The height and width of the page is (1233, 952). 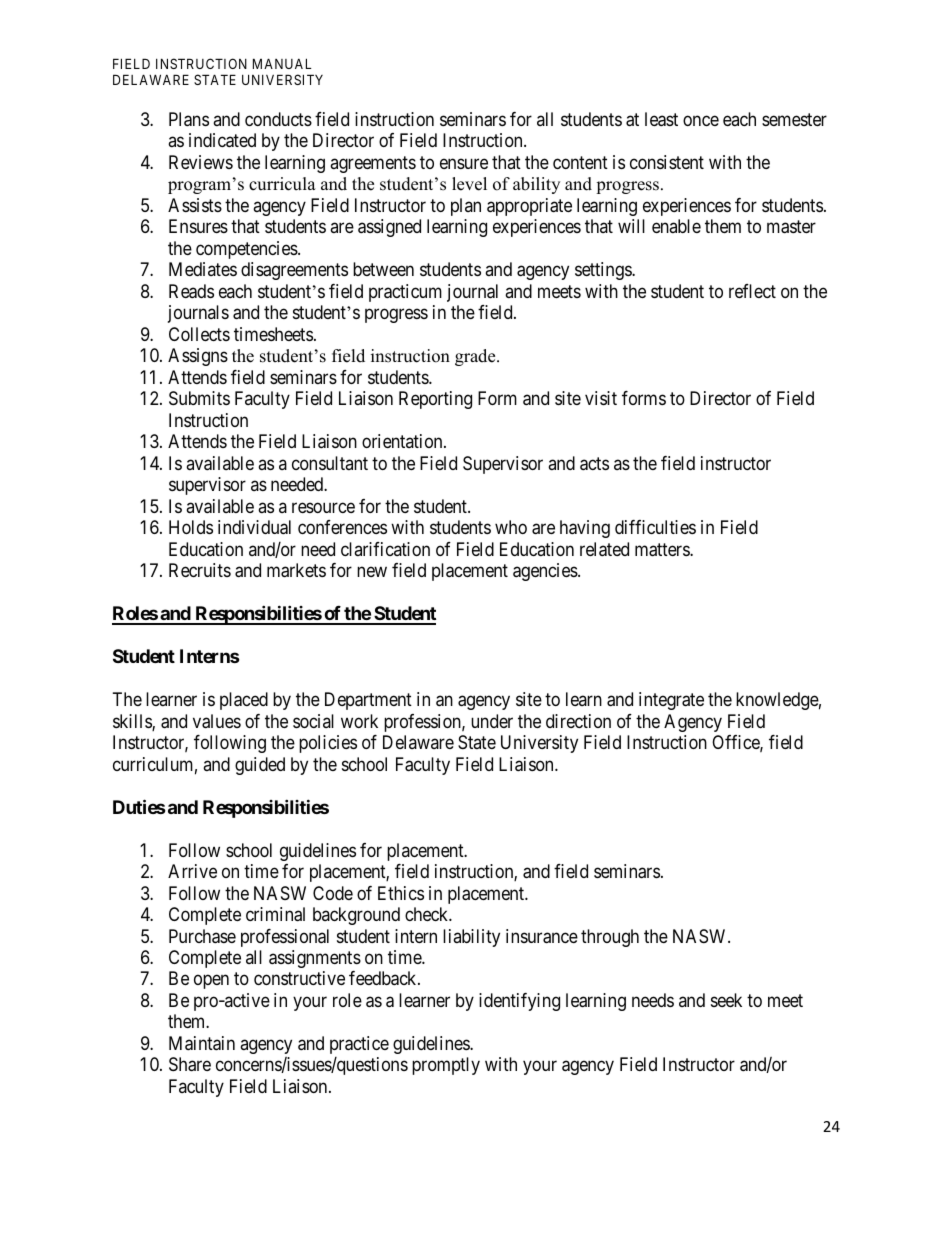 I want to click on least, so click(x=661, y=119).
